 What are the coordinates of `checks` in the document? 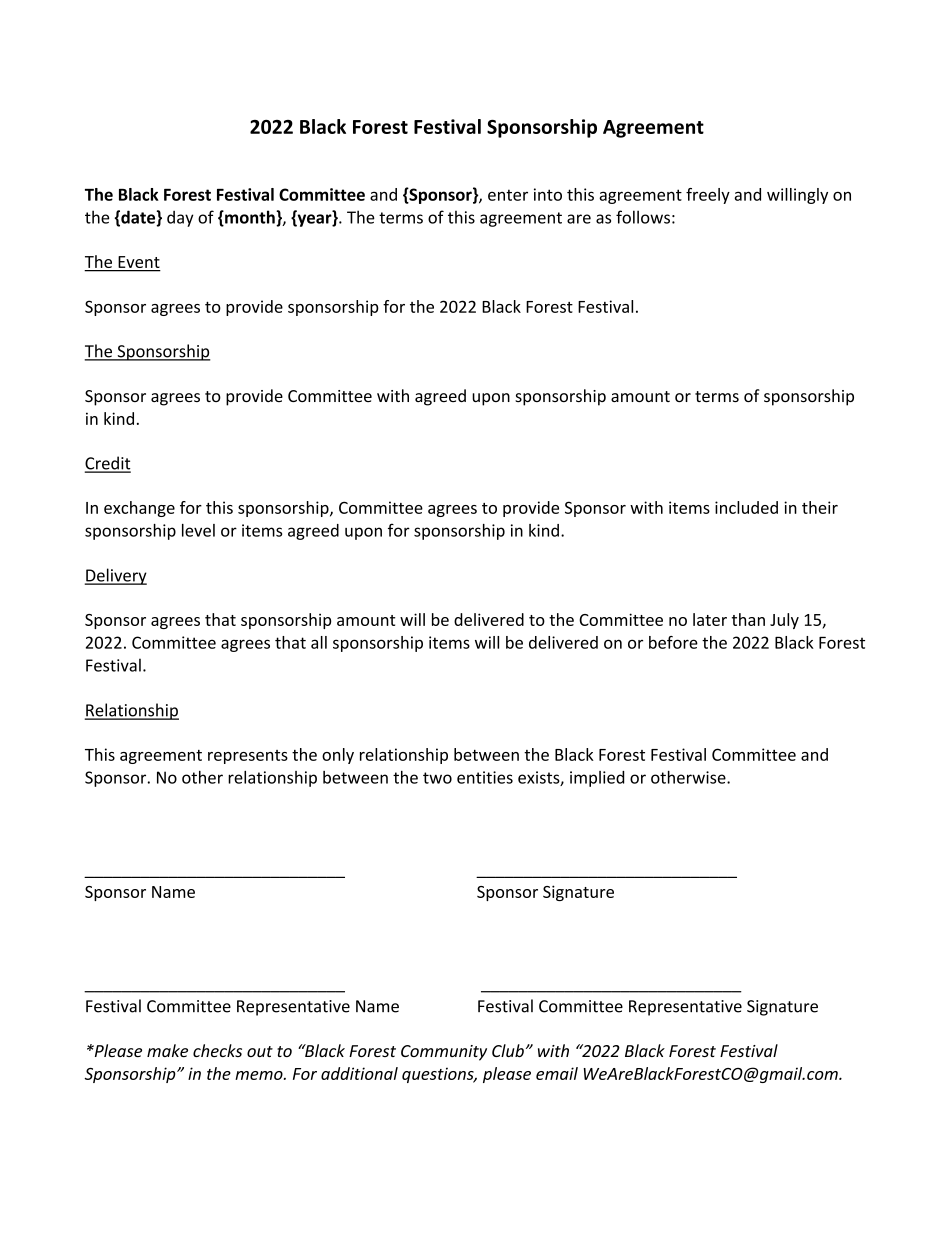 It's located at (217, 1050).
